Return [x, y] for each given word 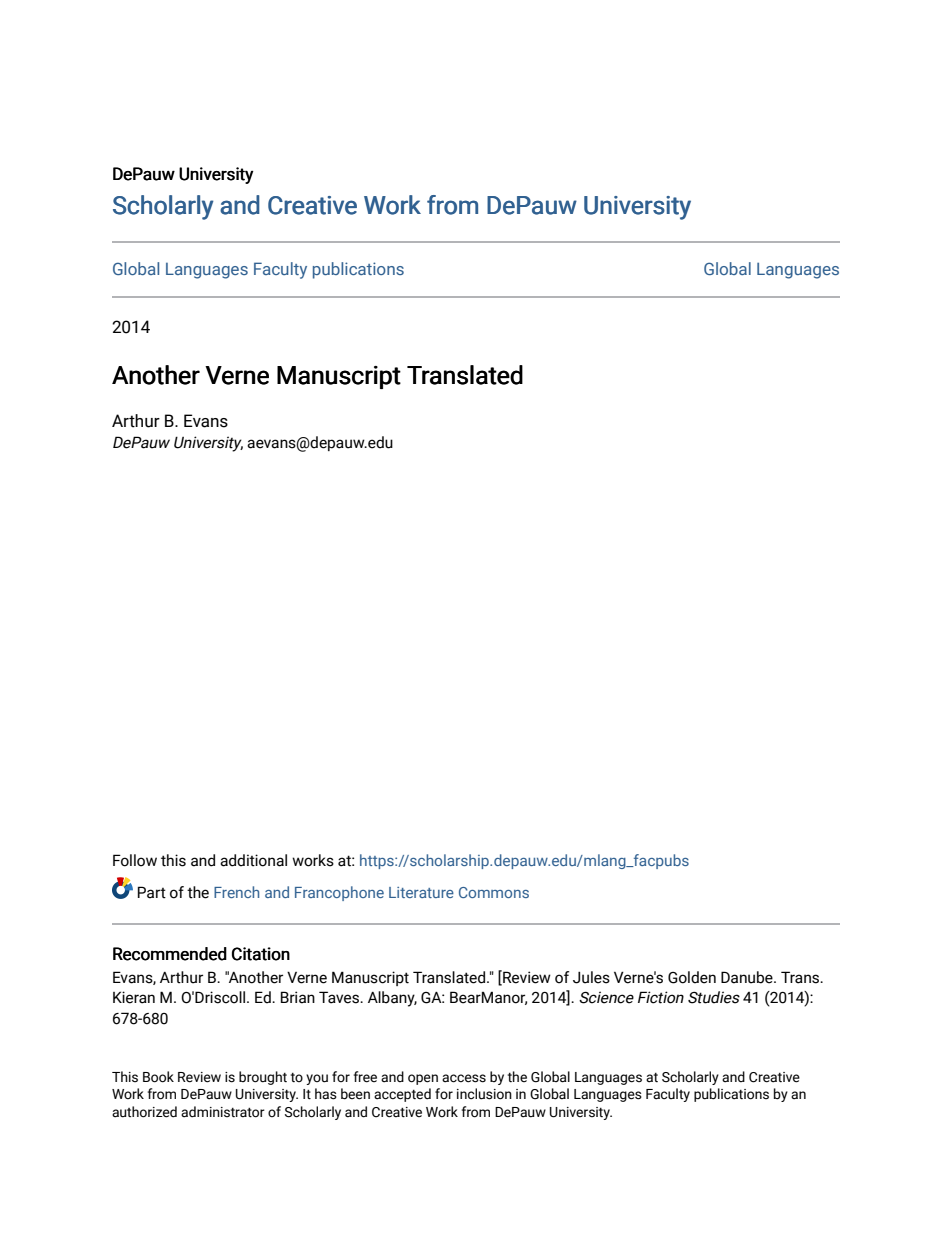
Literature [421, 892]
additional [253, 860]
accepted [402, 1095]
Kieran [134, 997]
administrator [223, 1112]
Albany [392, 999]
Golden [692, 977]
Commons [494, 892]
